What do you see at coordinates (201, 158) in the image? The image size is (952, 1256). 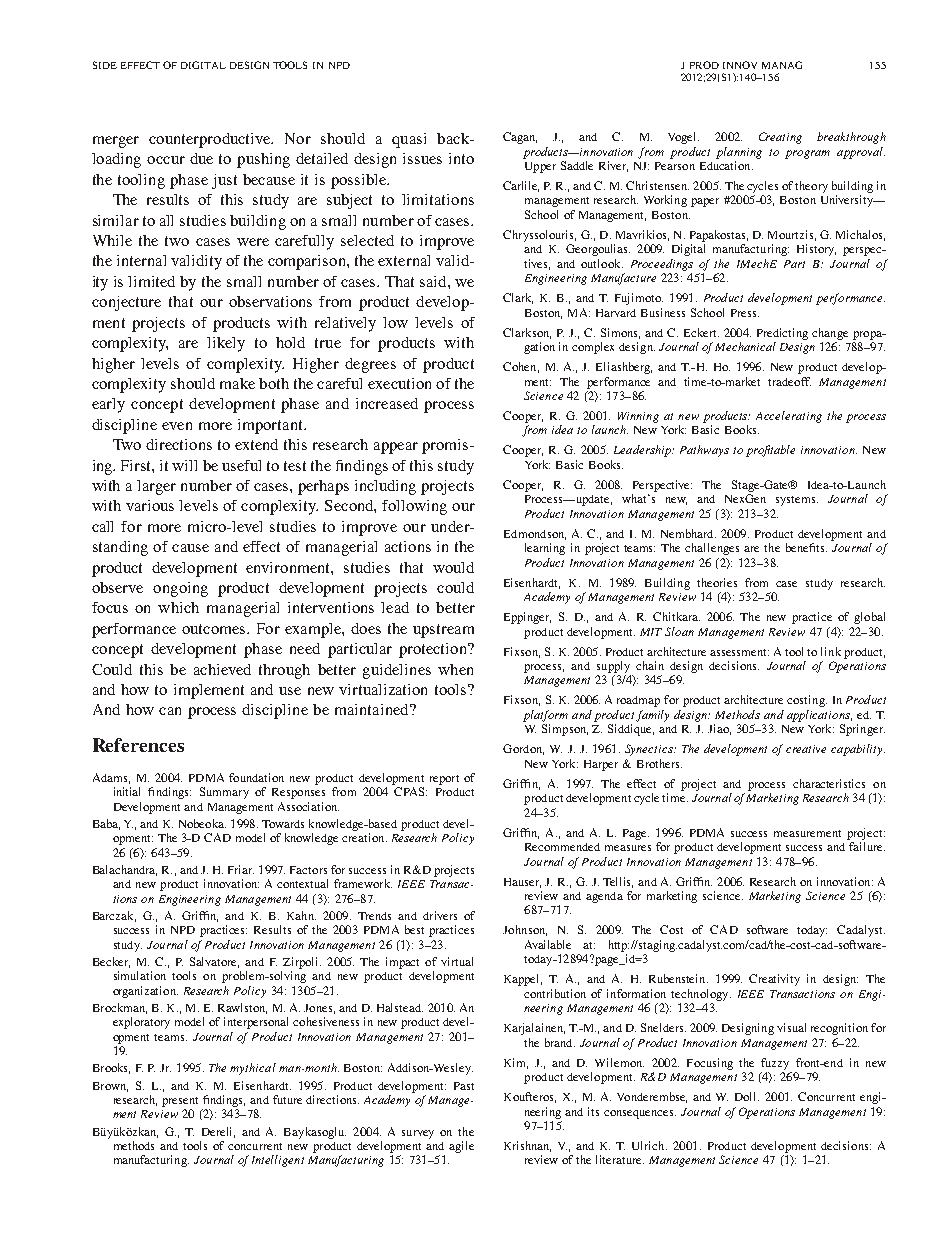 I see `due` at bounding box center [201, 158].
